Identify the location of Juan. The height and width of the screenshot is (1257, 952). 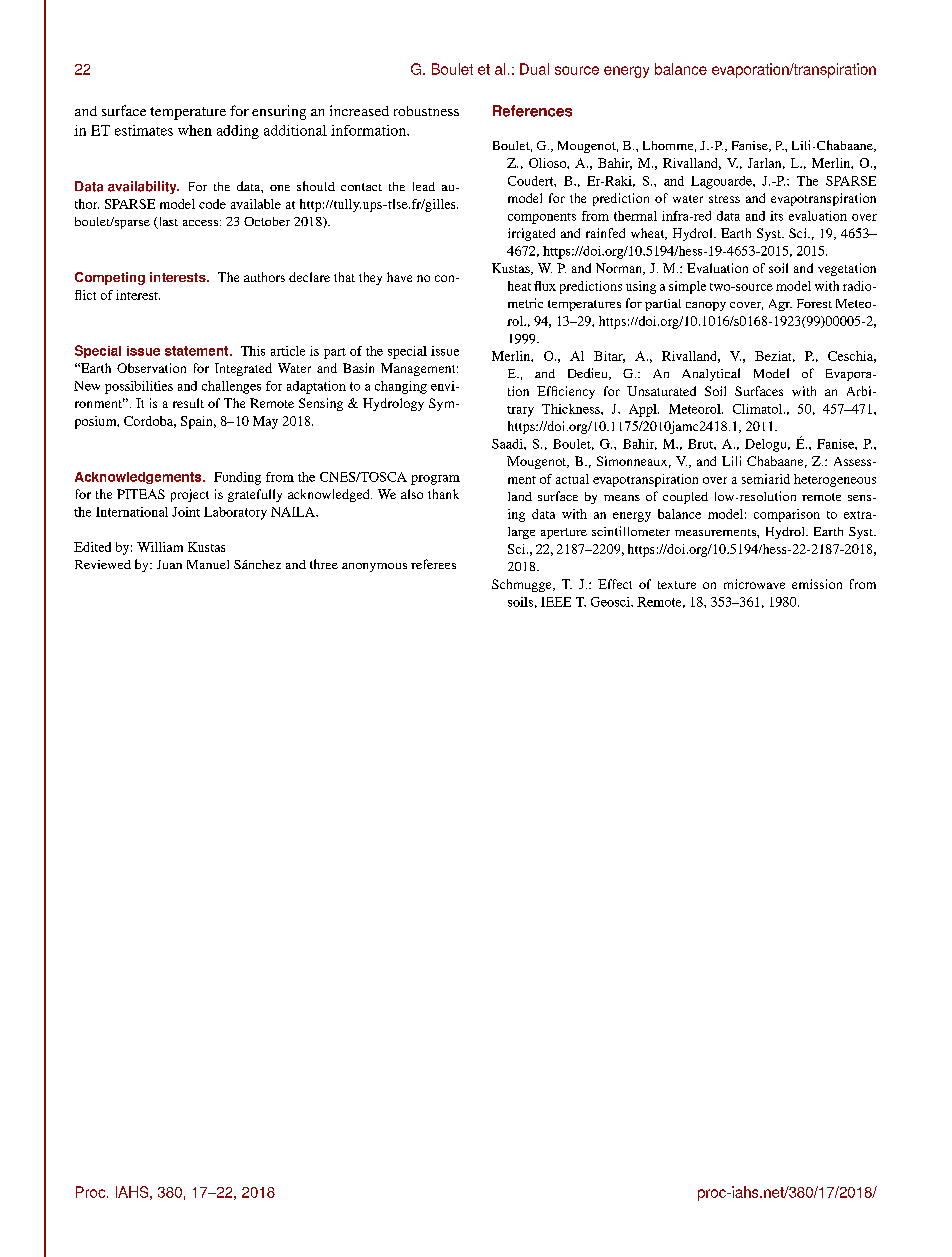
(169, 564).
